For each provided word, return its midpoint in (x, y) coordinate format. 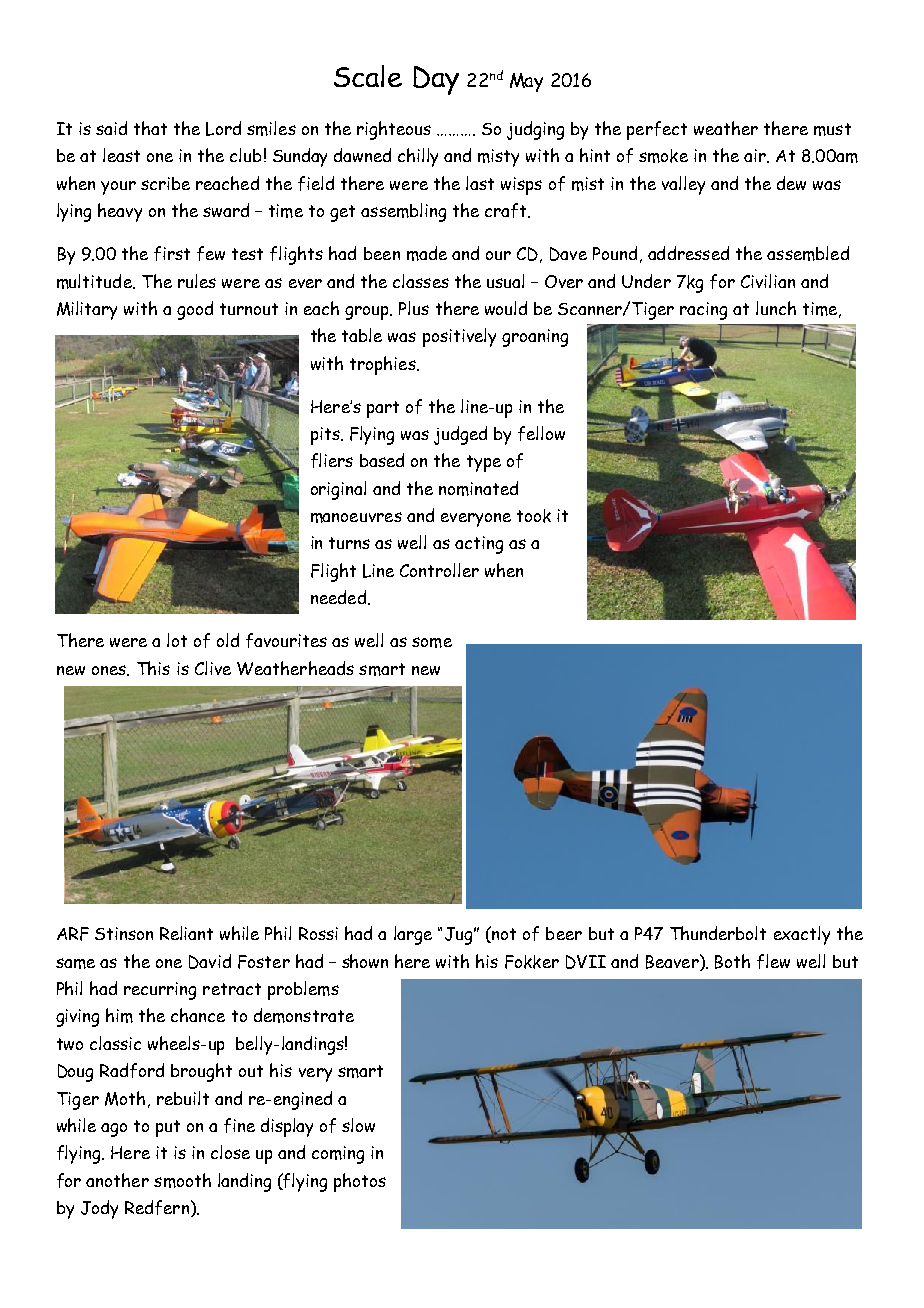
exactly (802, 935)
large (413, 935)
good (195, 310)
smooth (182, 1180)
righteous (394, 130)
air (756, 156)
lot (177, 640)
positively (459, 337)
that (150, 128)
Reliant (186, 933)
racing (703, 311)
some (432, 642)
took (534, 516)
